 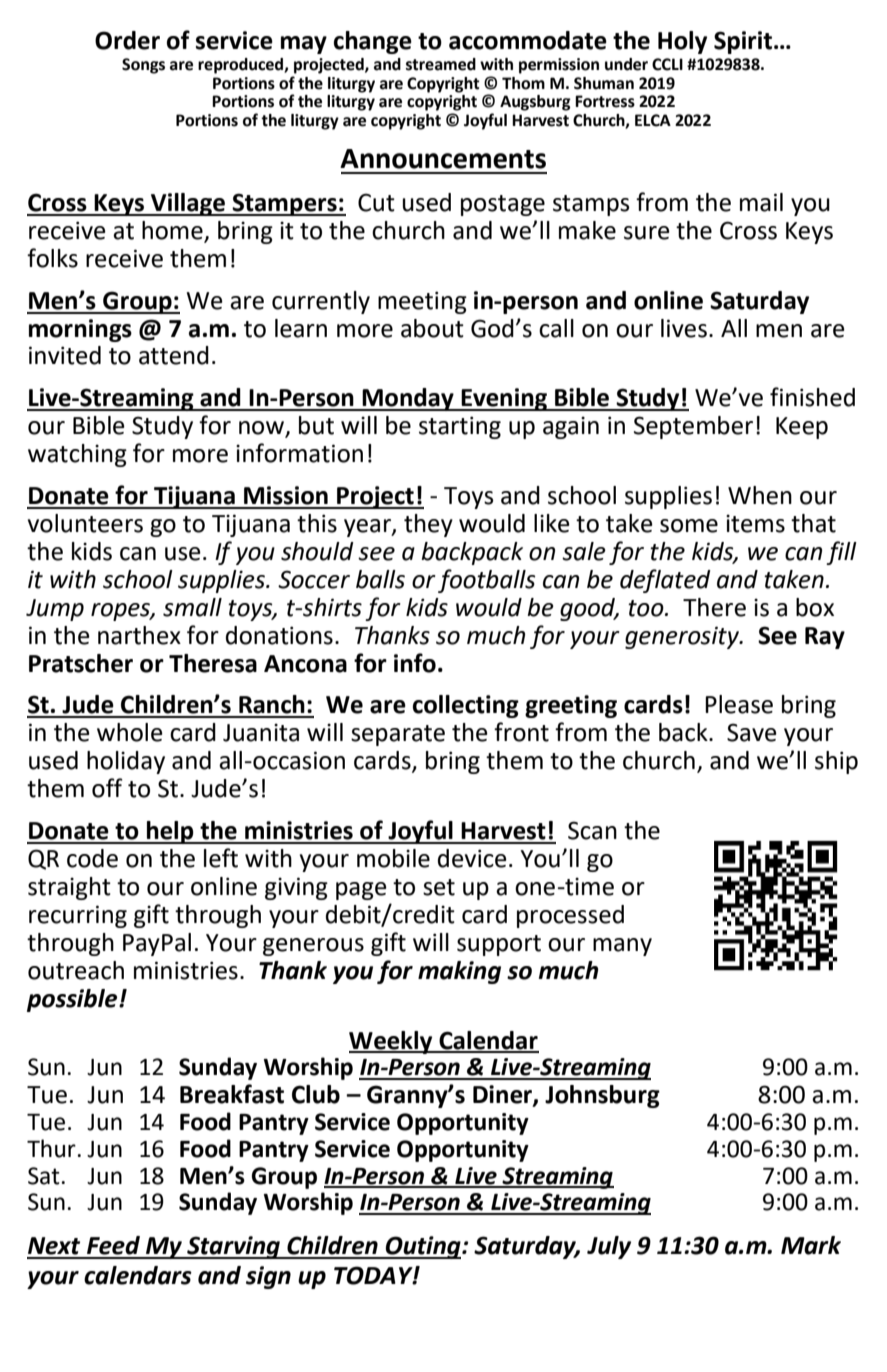 What do you see at coordinates (139, 635) in the screenshot?
I see `narthex` at bounding box center [139, 635].
